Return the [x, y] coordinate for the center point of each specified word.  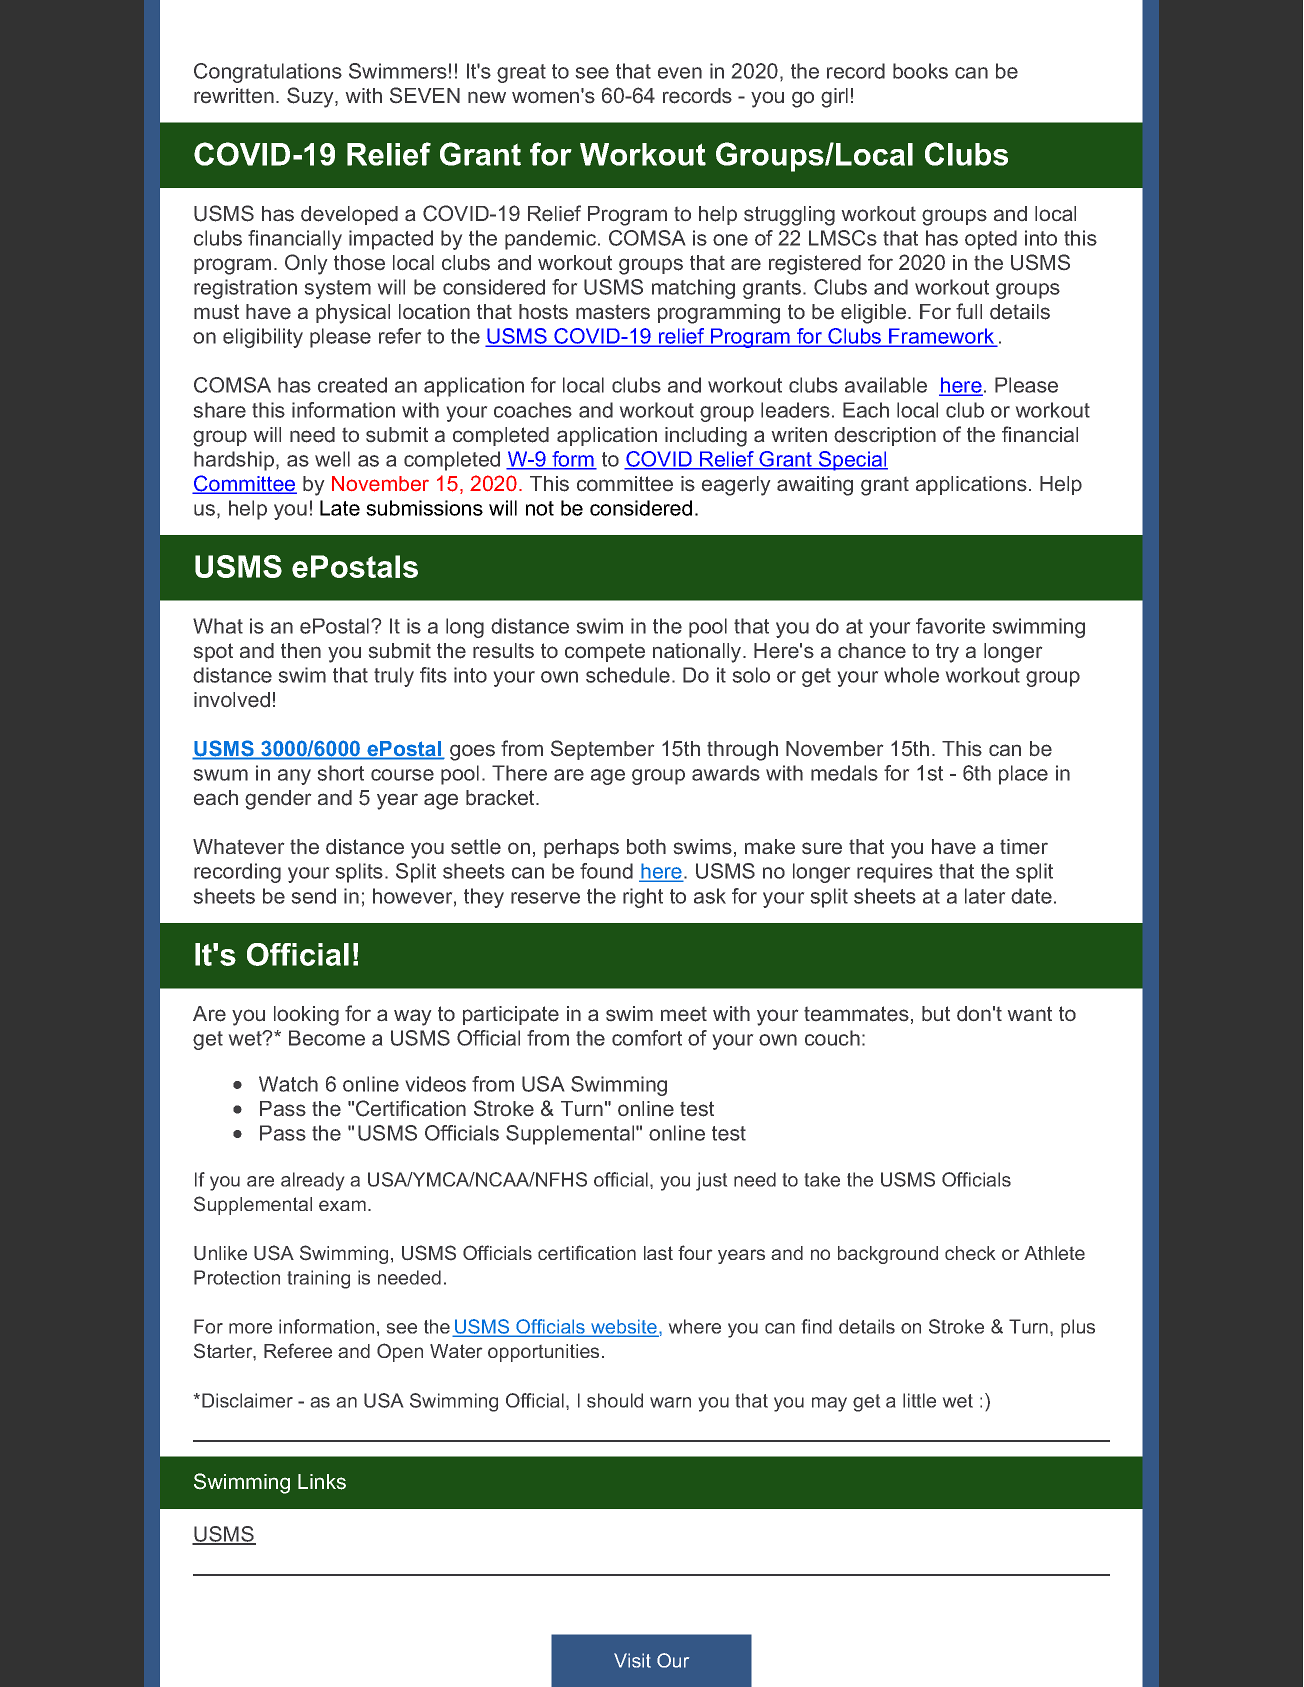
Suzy [311, 97]
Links [322, 1482]
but [936, 1013]
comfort [647, 1038]
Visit [632, 1660]
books [920, 71]
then [301, 651]
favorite [950, 626]
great [521, 73]
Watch [288, 1084]
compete [605, 653]
